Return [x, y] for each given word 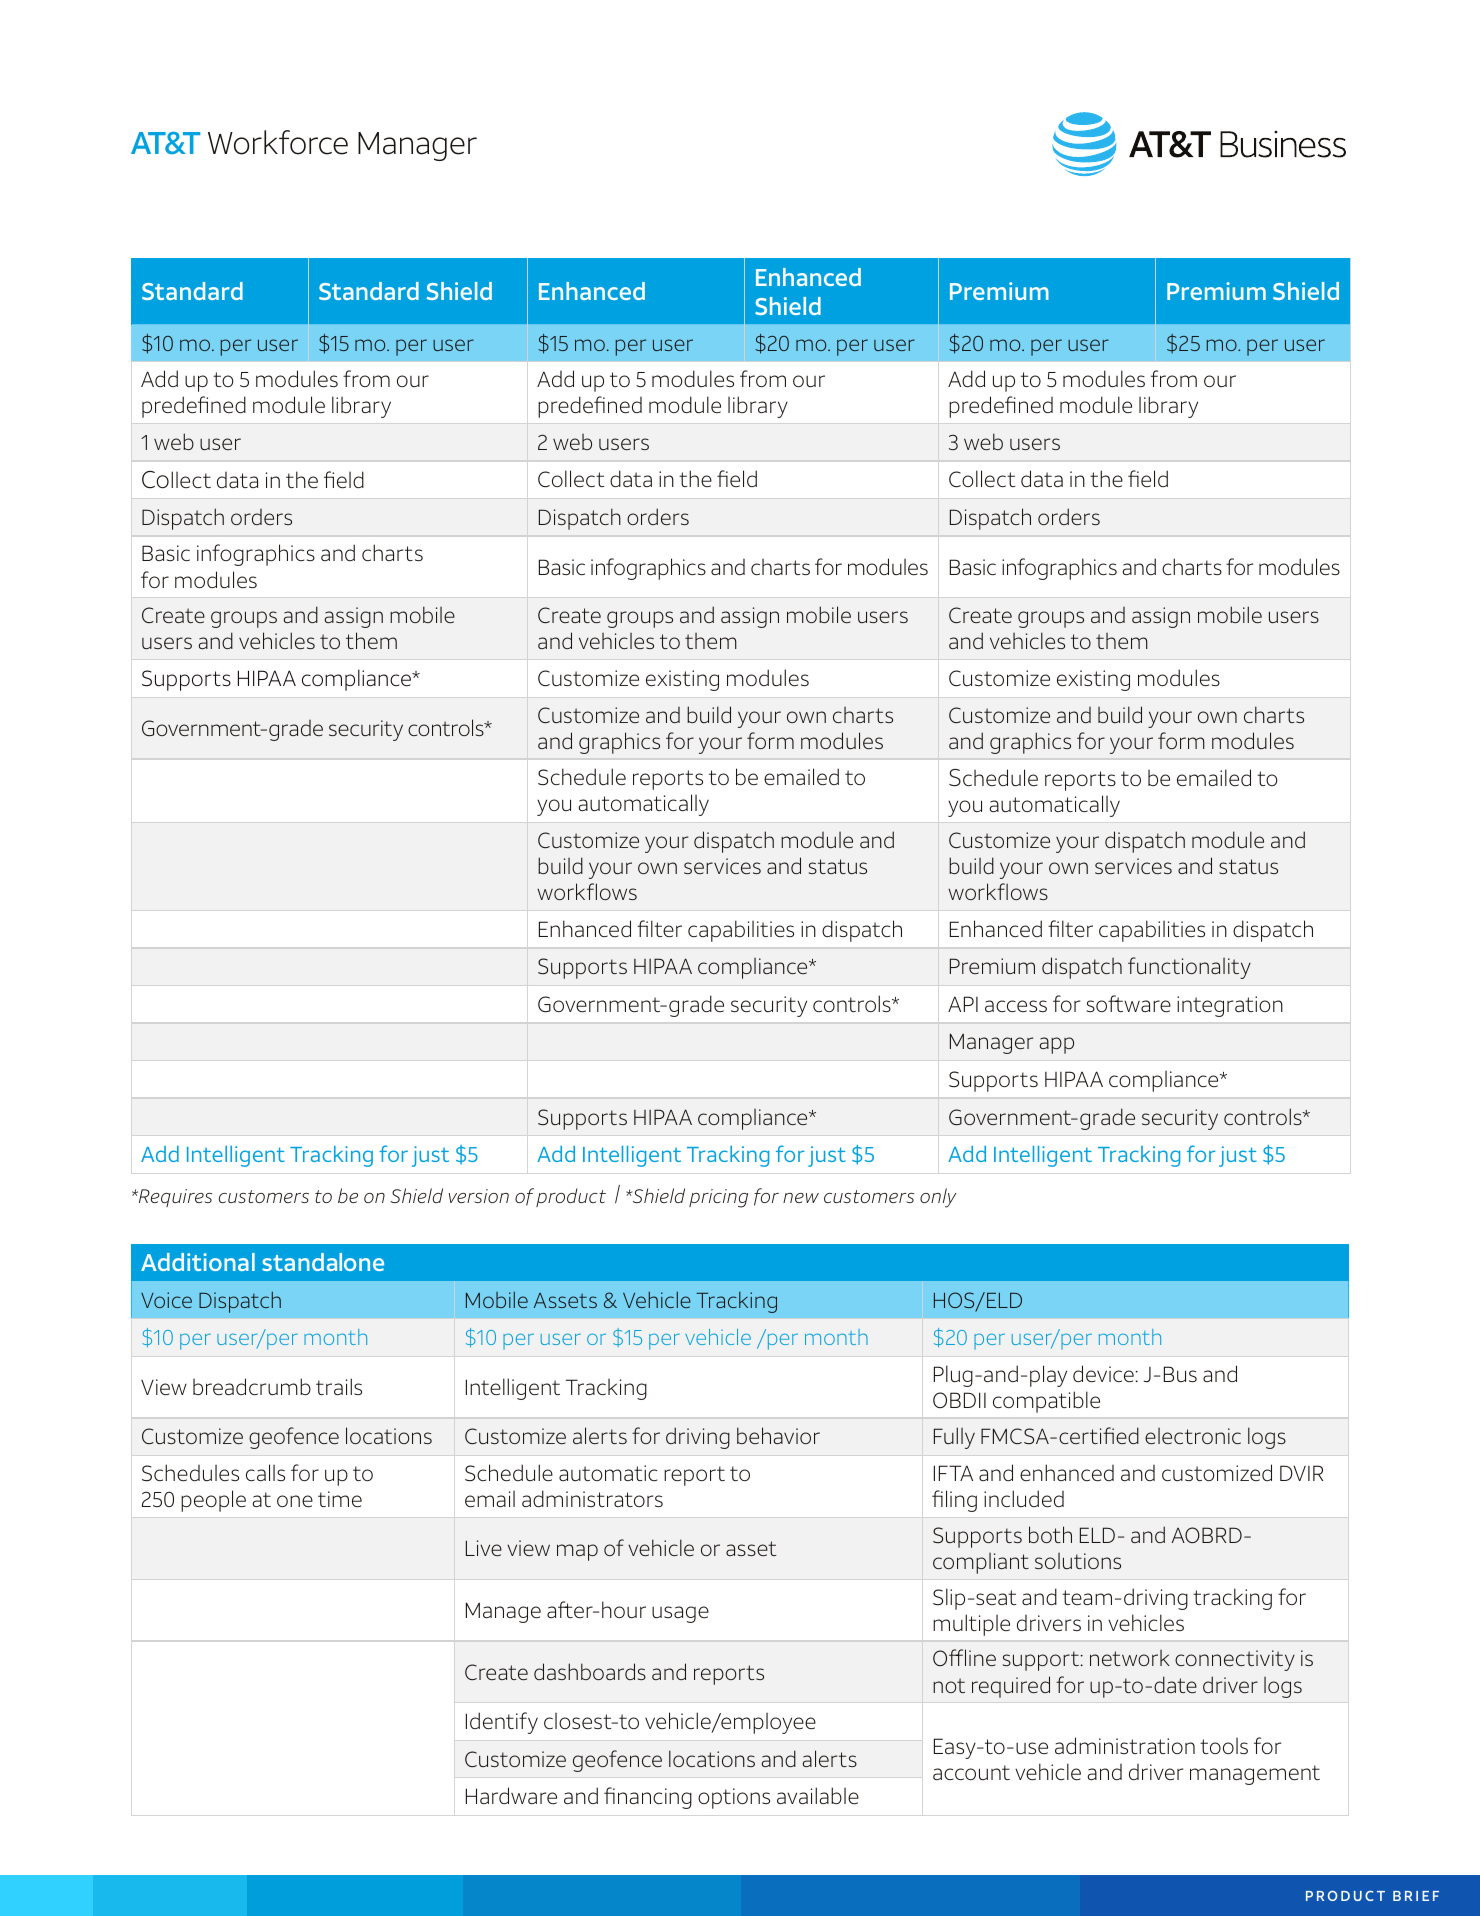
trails [339, 1386]
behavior [778, 1435]
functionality [1189, 968]
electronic [1193, 1436]
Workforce [278, 142]
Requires [174, 1198]
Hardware [511, 1795]
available [818, 1795]
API [963, 1004]
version [479, 1196]
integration [1230, 1006]
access [1016, 1006]
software [1129, 1003]
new [801, 1198]
